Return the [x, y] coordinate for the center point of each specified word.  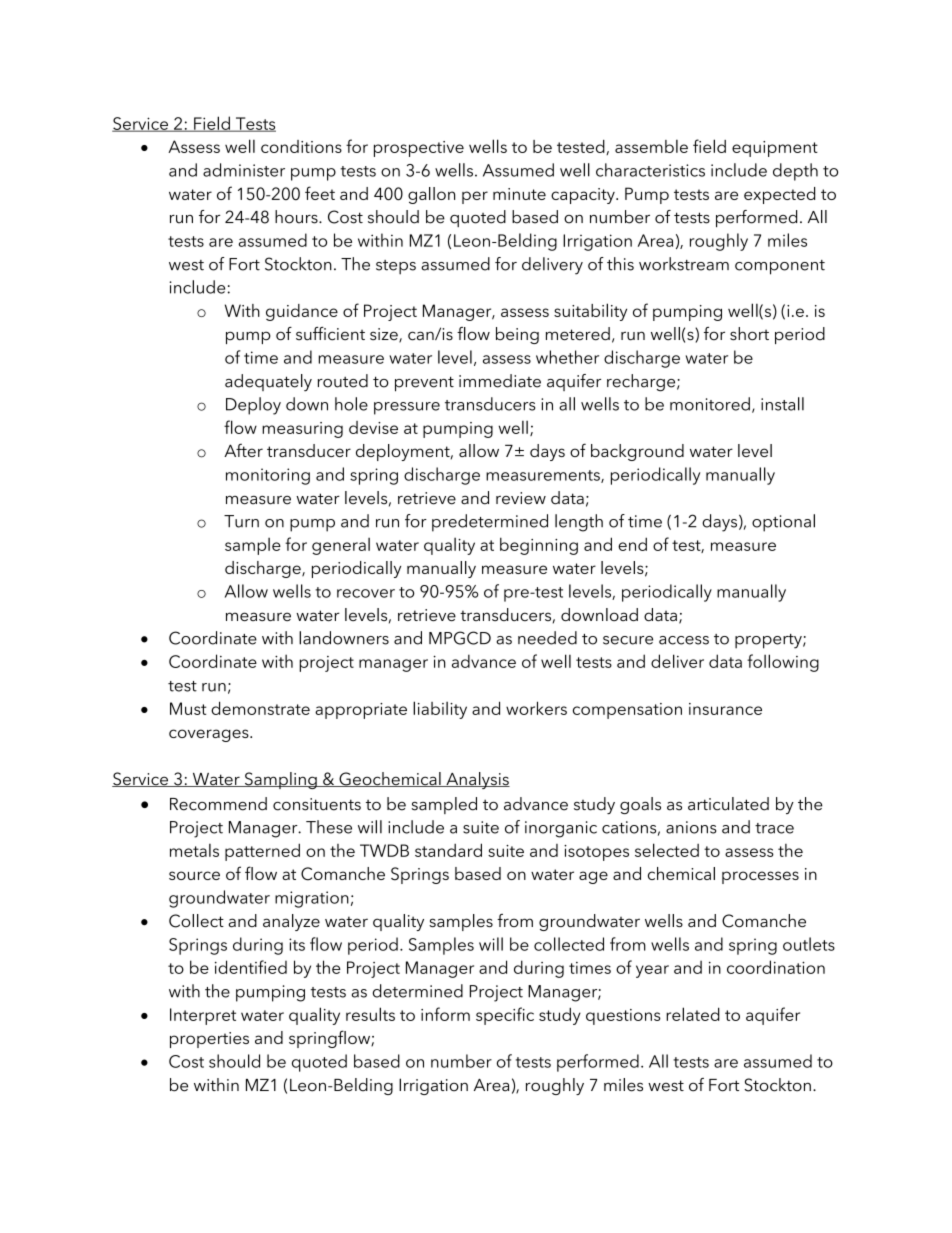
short [749, 334]
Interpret [203, 1016]
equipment [775, 149]
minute [519, 194]
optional [783, 523]
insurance [725, 709]
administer [244, 170]
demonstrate [260, 708]
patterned [262, 852]
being [517, 335]
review [521, 498]
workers [536, 708]
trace [774, 828]
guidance [302, 312]
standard [448, 850]
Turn [241, 521]
